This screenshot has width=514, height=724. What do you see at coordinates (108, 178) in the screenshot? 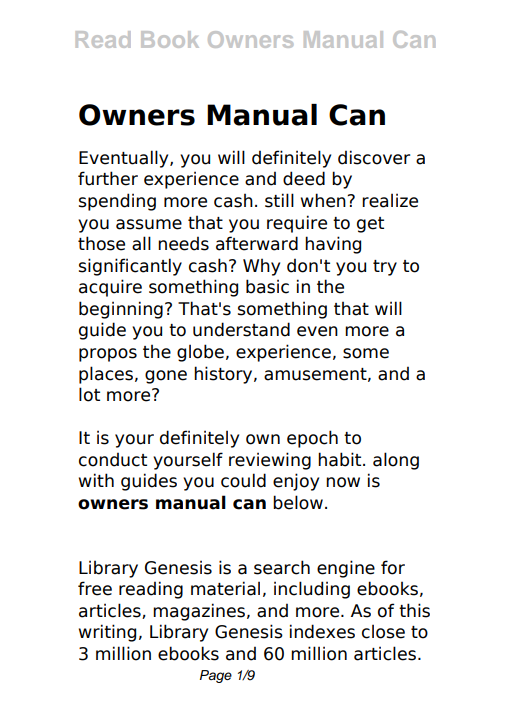
I see `further` at bounding box center [108, 178].
